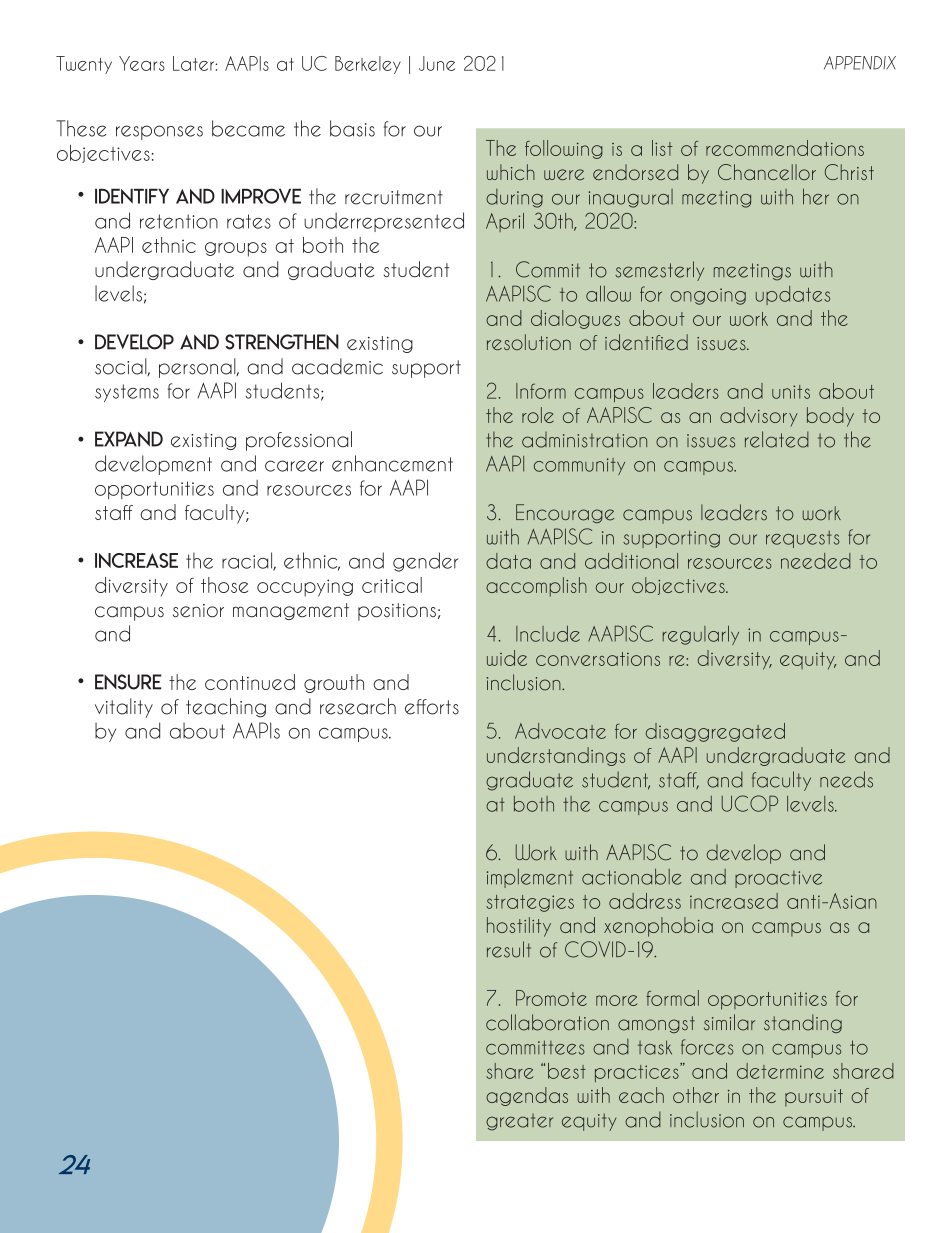 The height and width of the image is (1233, 952). Describe the element at coordinates (780, 1071) in the image. I see `determine` at that location.
